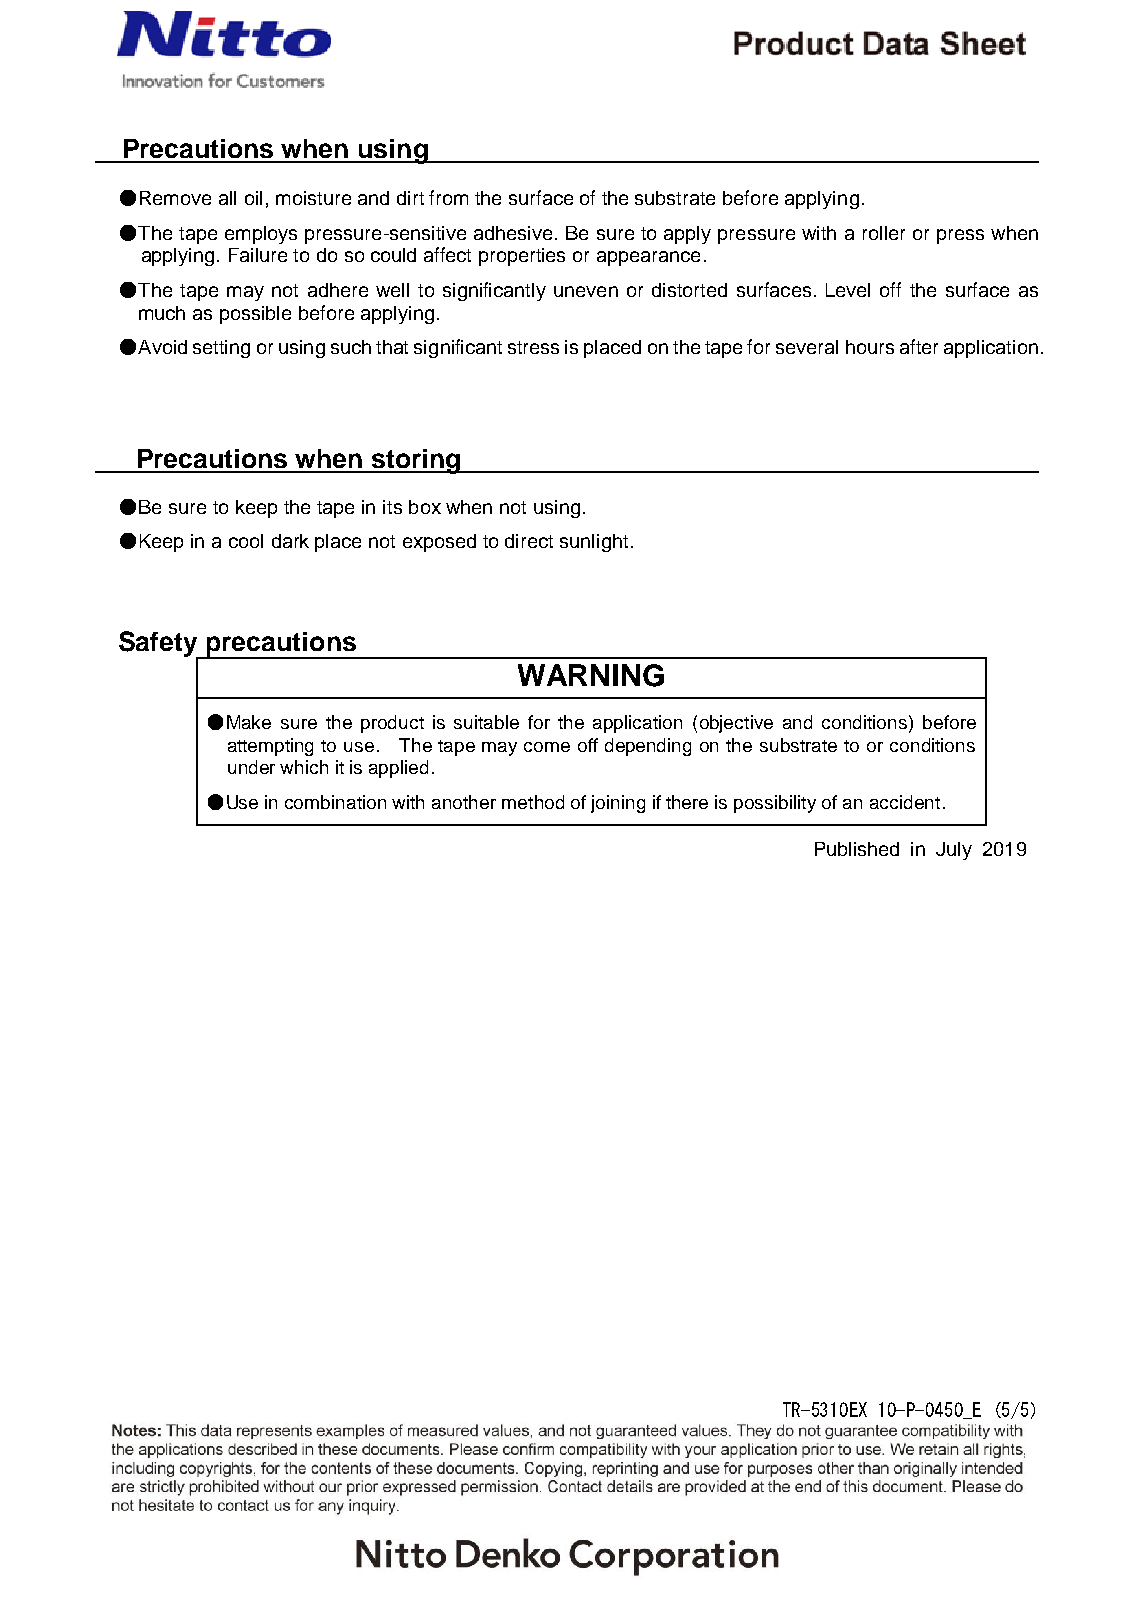 This screenshot has height=1604, width=1134. I want to click on cool, so click(246, 541).
